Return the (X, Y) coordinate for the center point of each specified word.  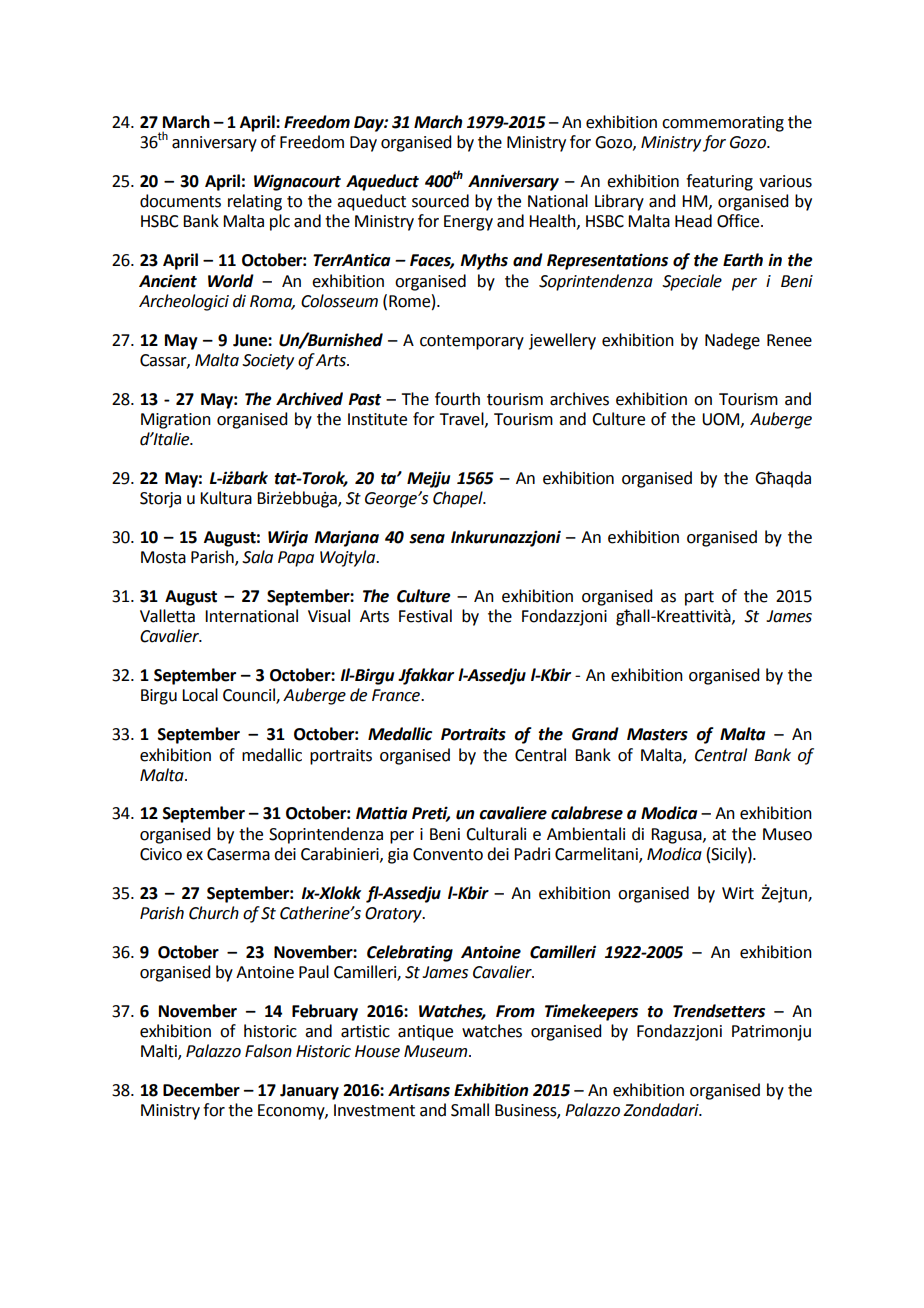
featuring (719, 182)
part (699, 598)
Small (470, 1110)
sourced (440, 201)
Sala (257, 557)
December (201, 1090)
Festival (425, 616)
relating (255, 202)
